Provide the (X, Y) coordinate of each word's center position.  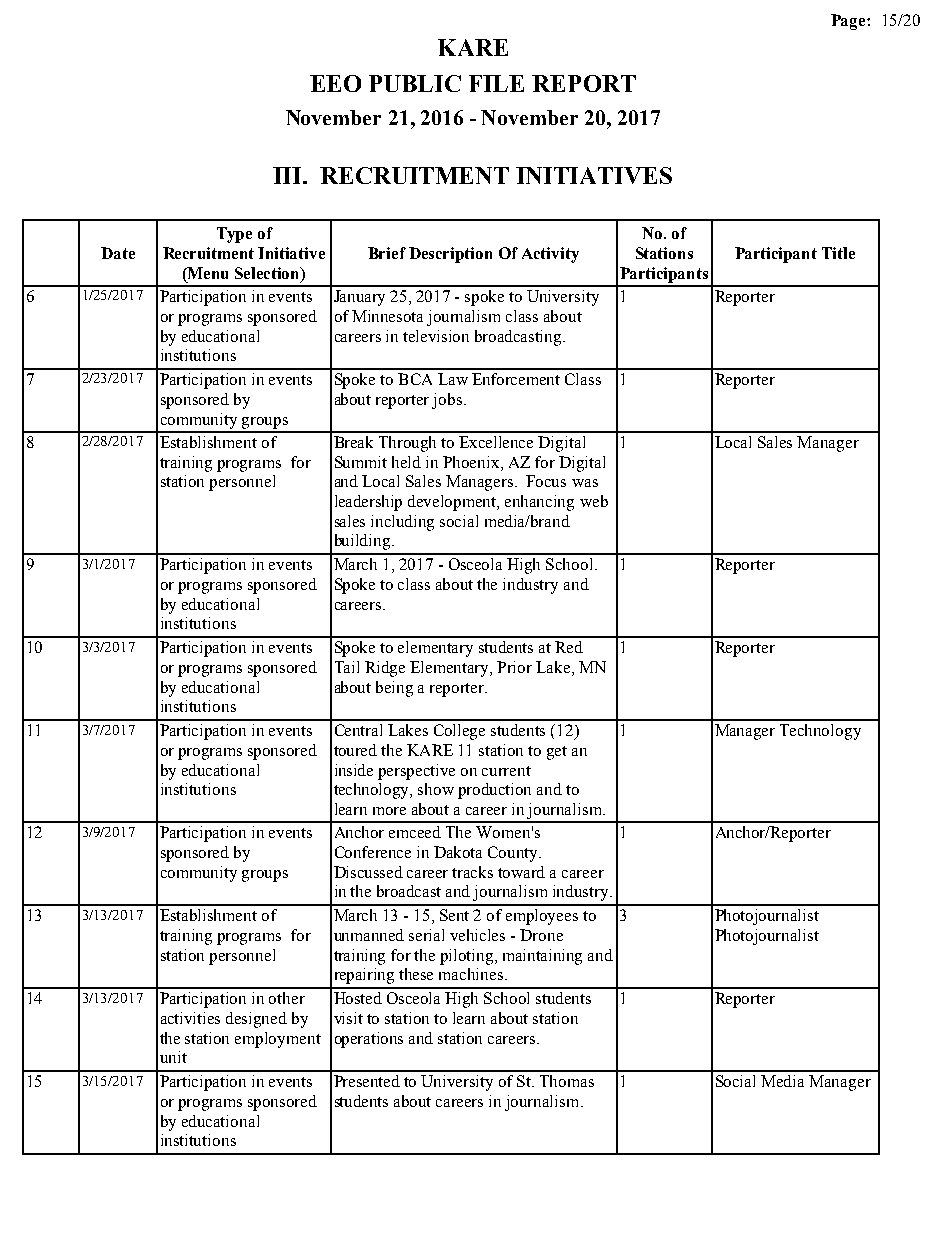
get (557, 753)
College (459, 732)
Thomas (567, 1081)
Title (838, 253)
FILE (496, 83)
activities (190, 1018)
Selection (268, 274)
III (288, 175)
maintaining (542, 957)
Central (358, 730)
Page (849, 22)
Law (453, 379)
